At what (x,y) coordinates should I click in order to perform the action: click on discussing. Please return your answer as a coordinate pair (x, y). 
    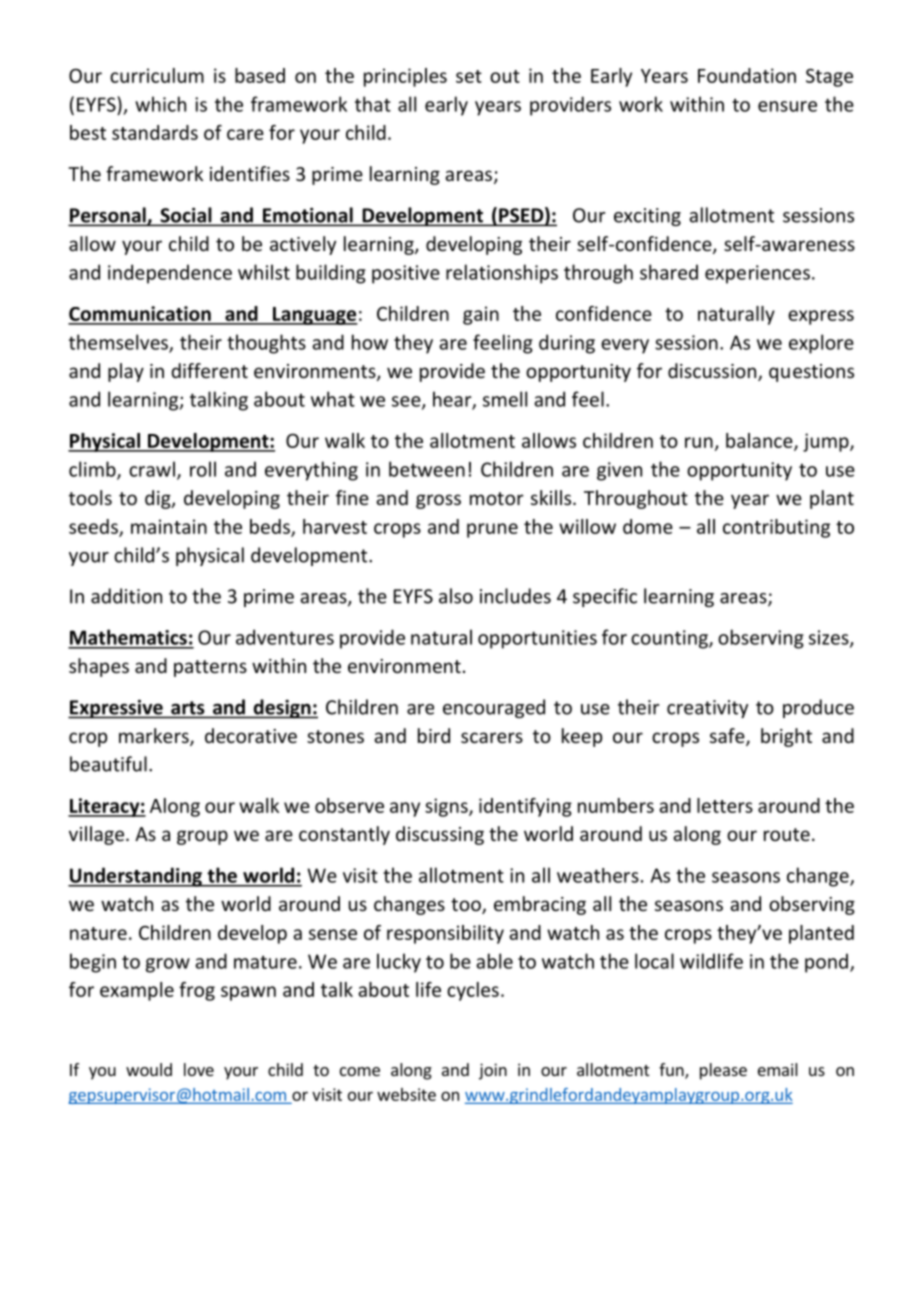
    Looking at the image, I should click on (440, 835).
